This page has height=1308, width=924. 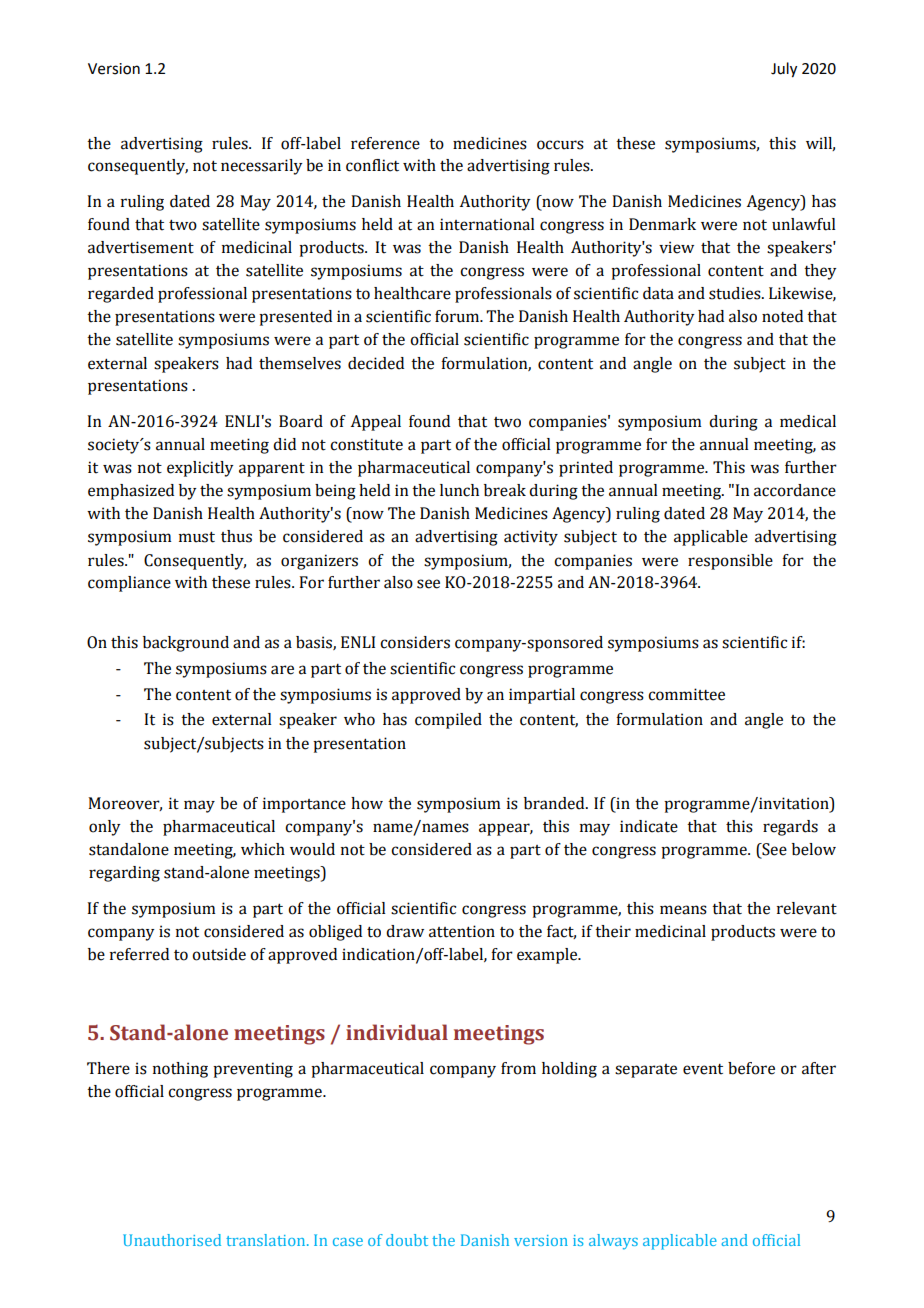 What do you see at coordinates (795, 490) in the page?
I see `accordance` at bounding box center [795, 490].
